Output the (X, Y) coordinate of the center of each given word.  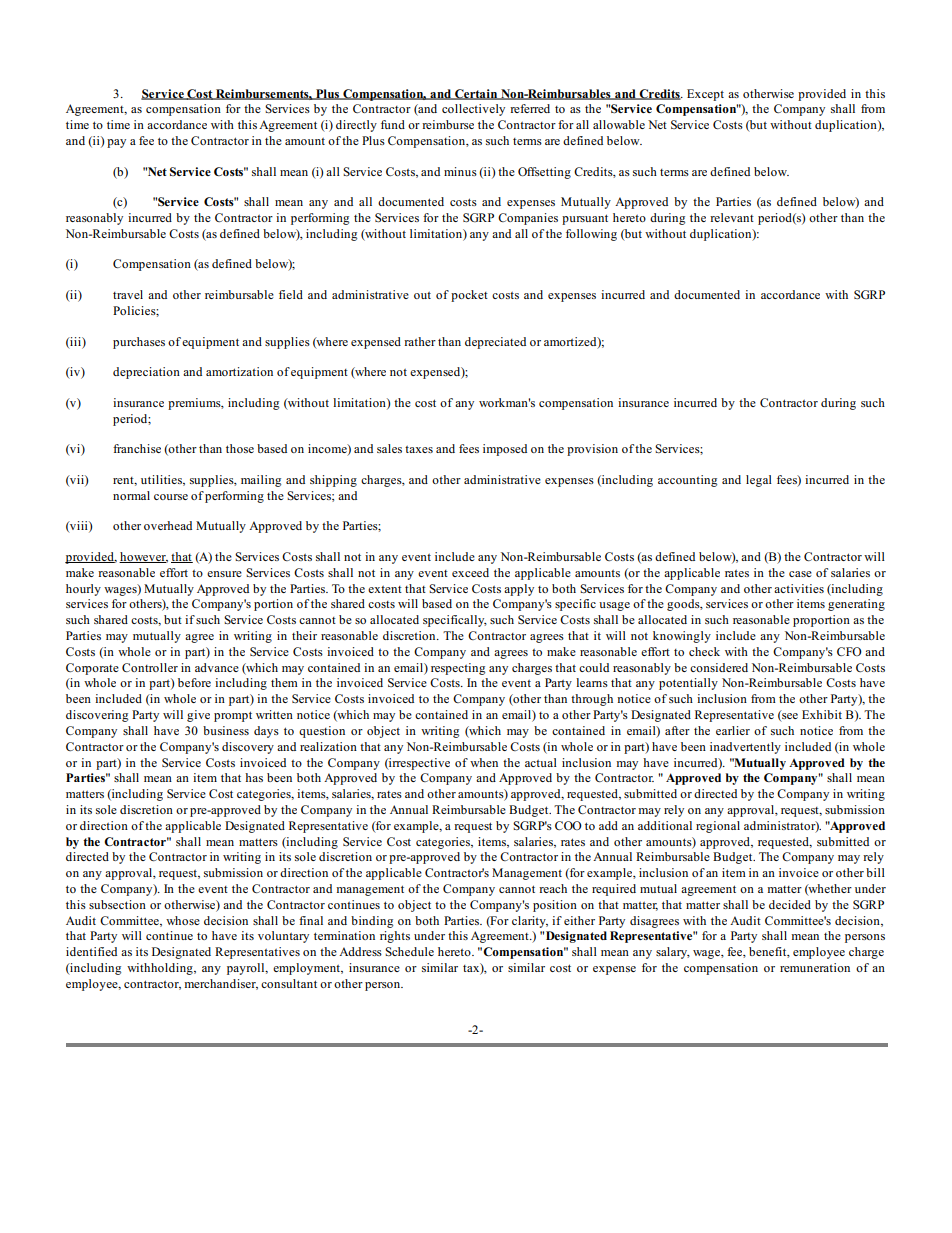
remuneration (815, 967)
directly (356, 126)
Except (705, 95)
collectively (473, 110)
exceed (470, 572)
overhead (168, 525)
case (800, 574)
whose (183, 920)
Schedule (409, 951)
